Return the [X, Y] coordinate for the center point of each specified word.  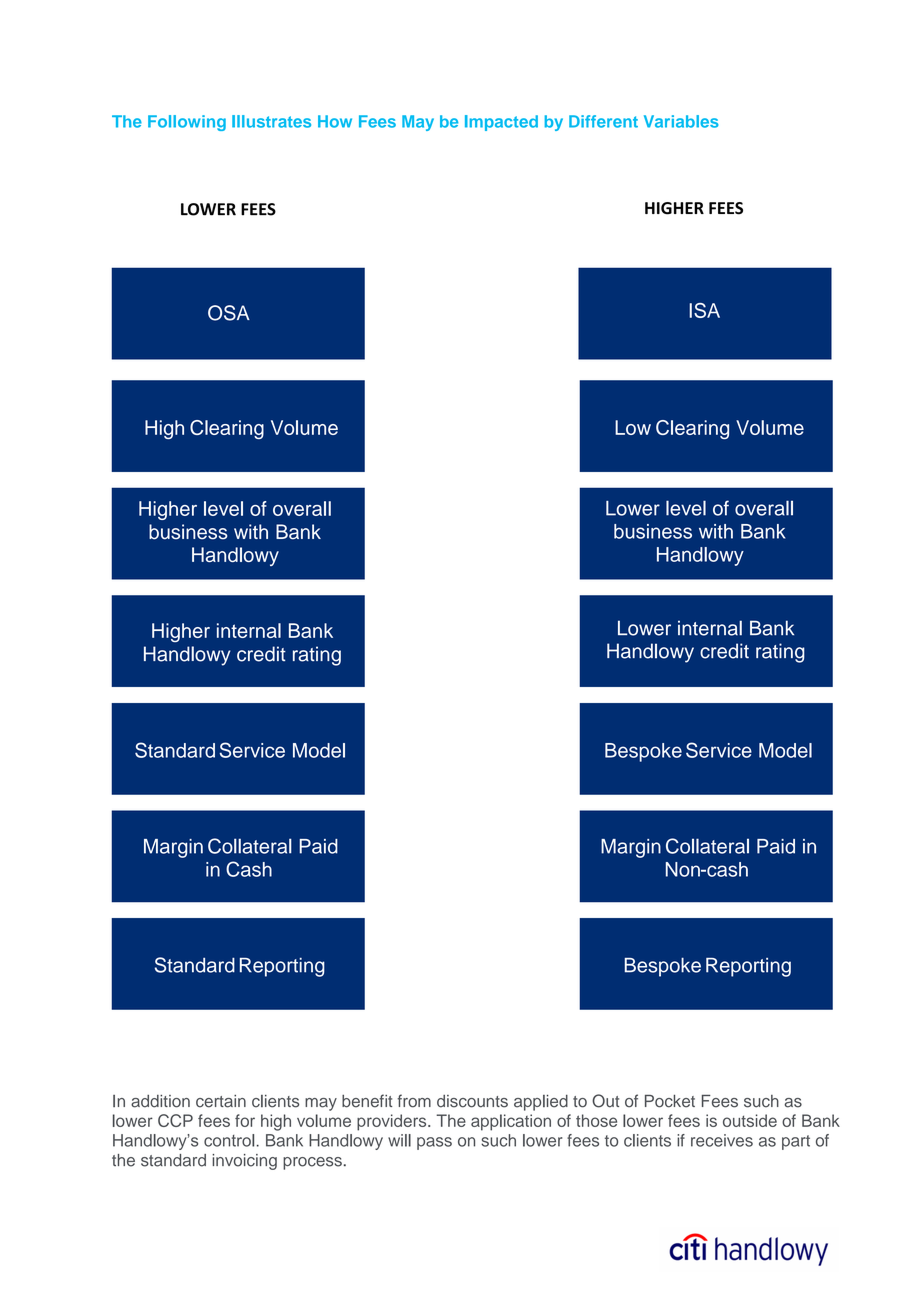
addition [160, 1101]
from [414, 1101]
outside [750, 1120]
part [796, 1142]
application [511, 1122]
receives [722, 1140]
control [229, 1140]
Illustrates [271, 121]
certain [221, 1101]
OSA [229, 313]
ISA [704, 310]
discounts [472, 1101]
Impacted [501, 123]
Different [603, 121]
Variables [681, 121]
